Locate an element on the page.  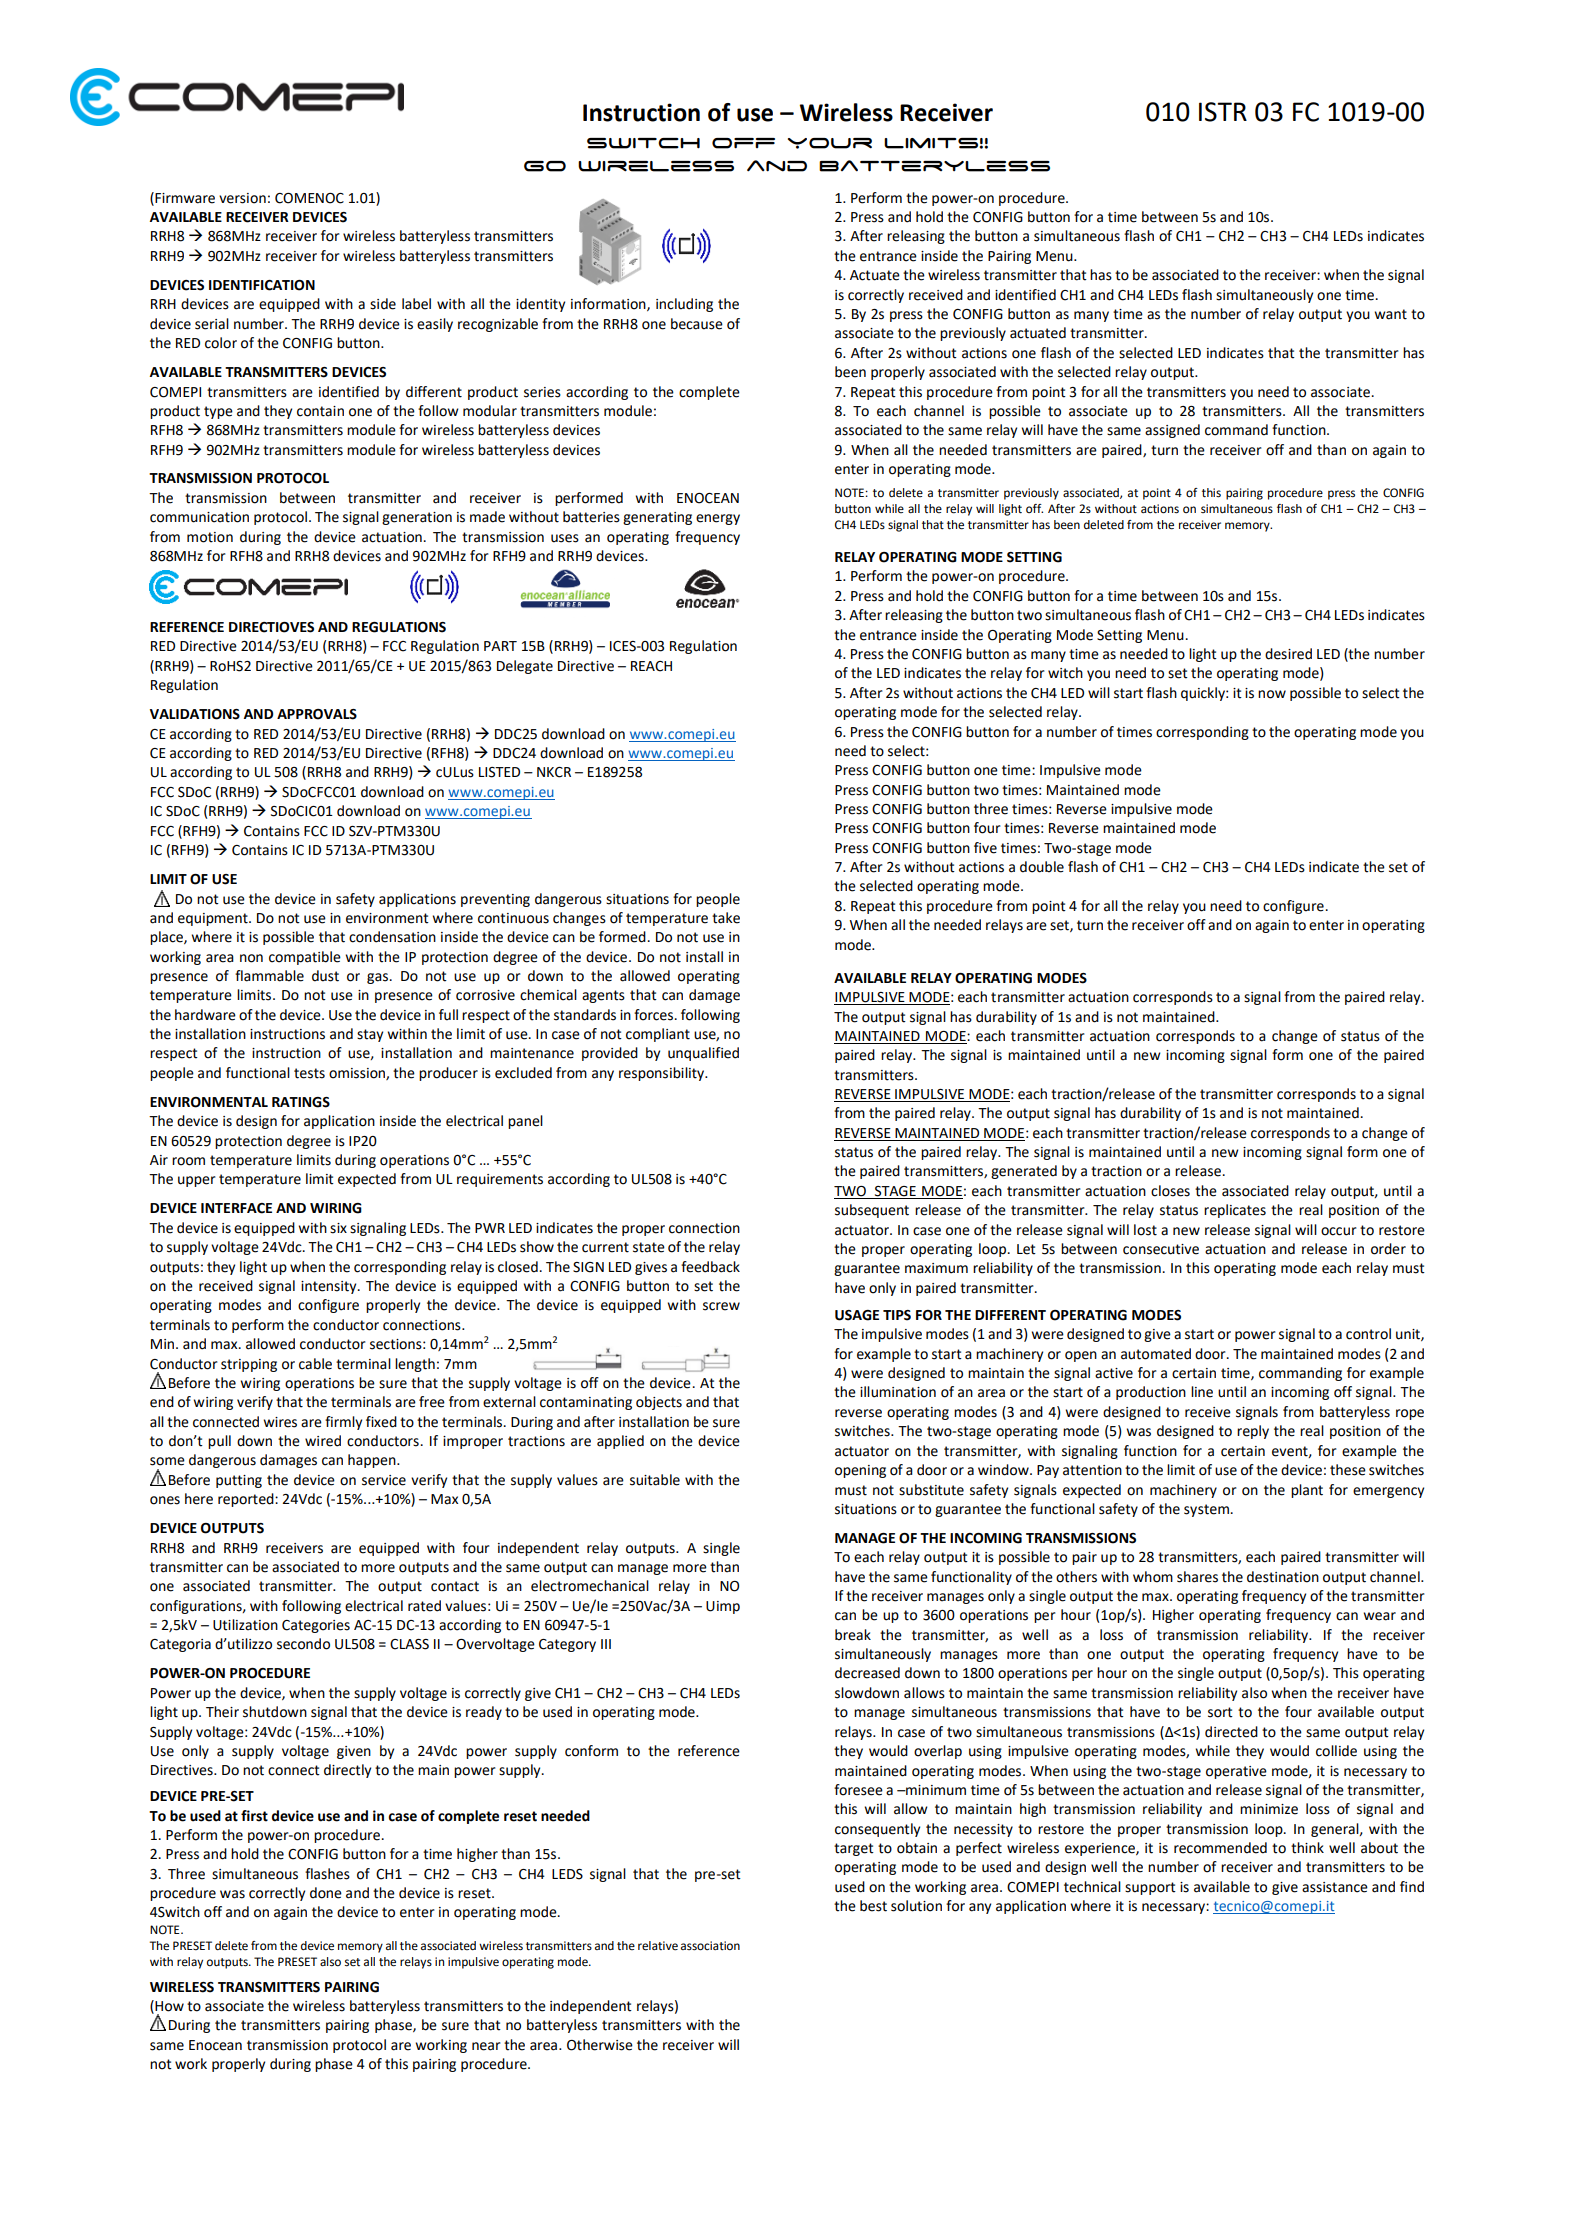
replicates is located at coordinates (1235, 1211).
